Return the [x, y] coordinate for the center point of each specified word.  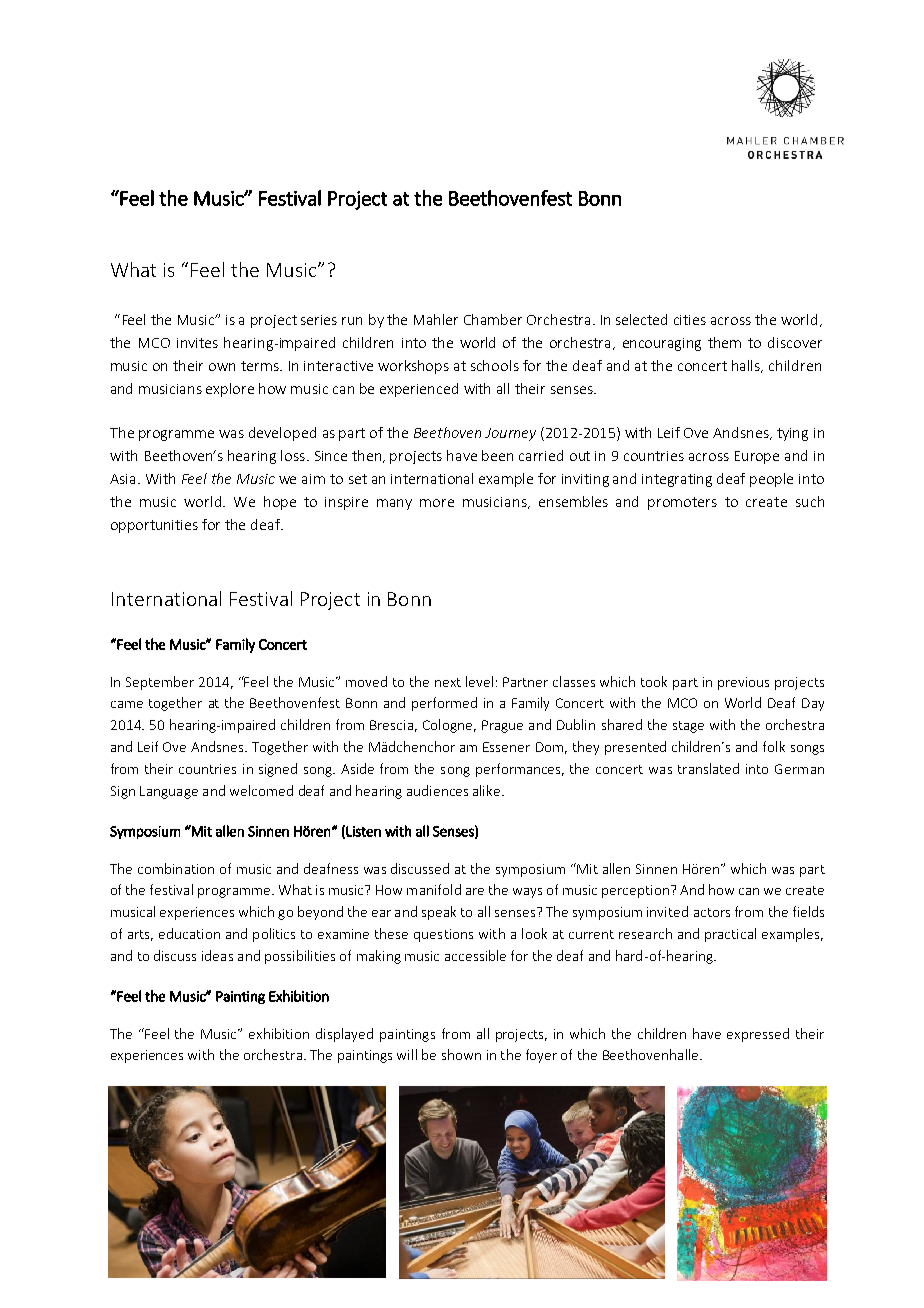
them [724, 342]
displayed [344, 1035]
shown [461, 1054]
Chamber [493, 319]
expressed [758, 1035]
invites [197, 343]
